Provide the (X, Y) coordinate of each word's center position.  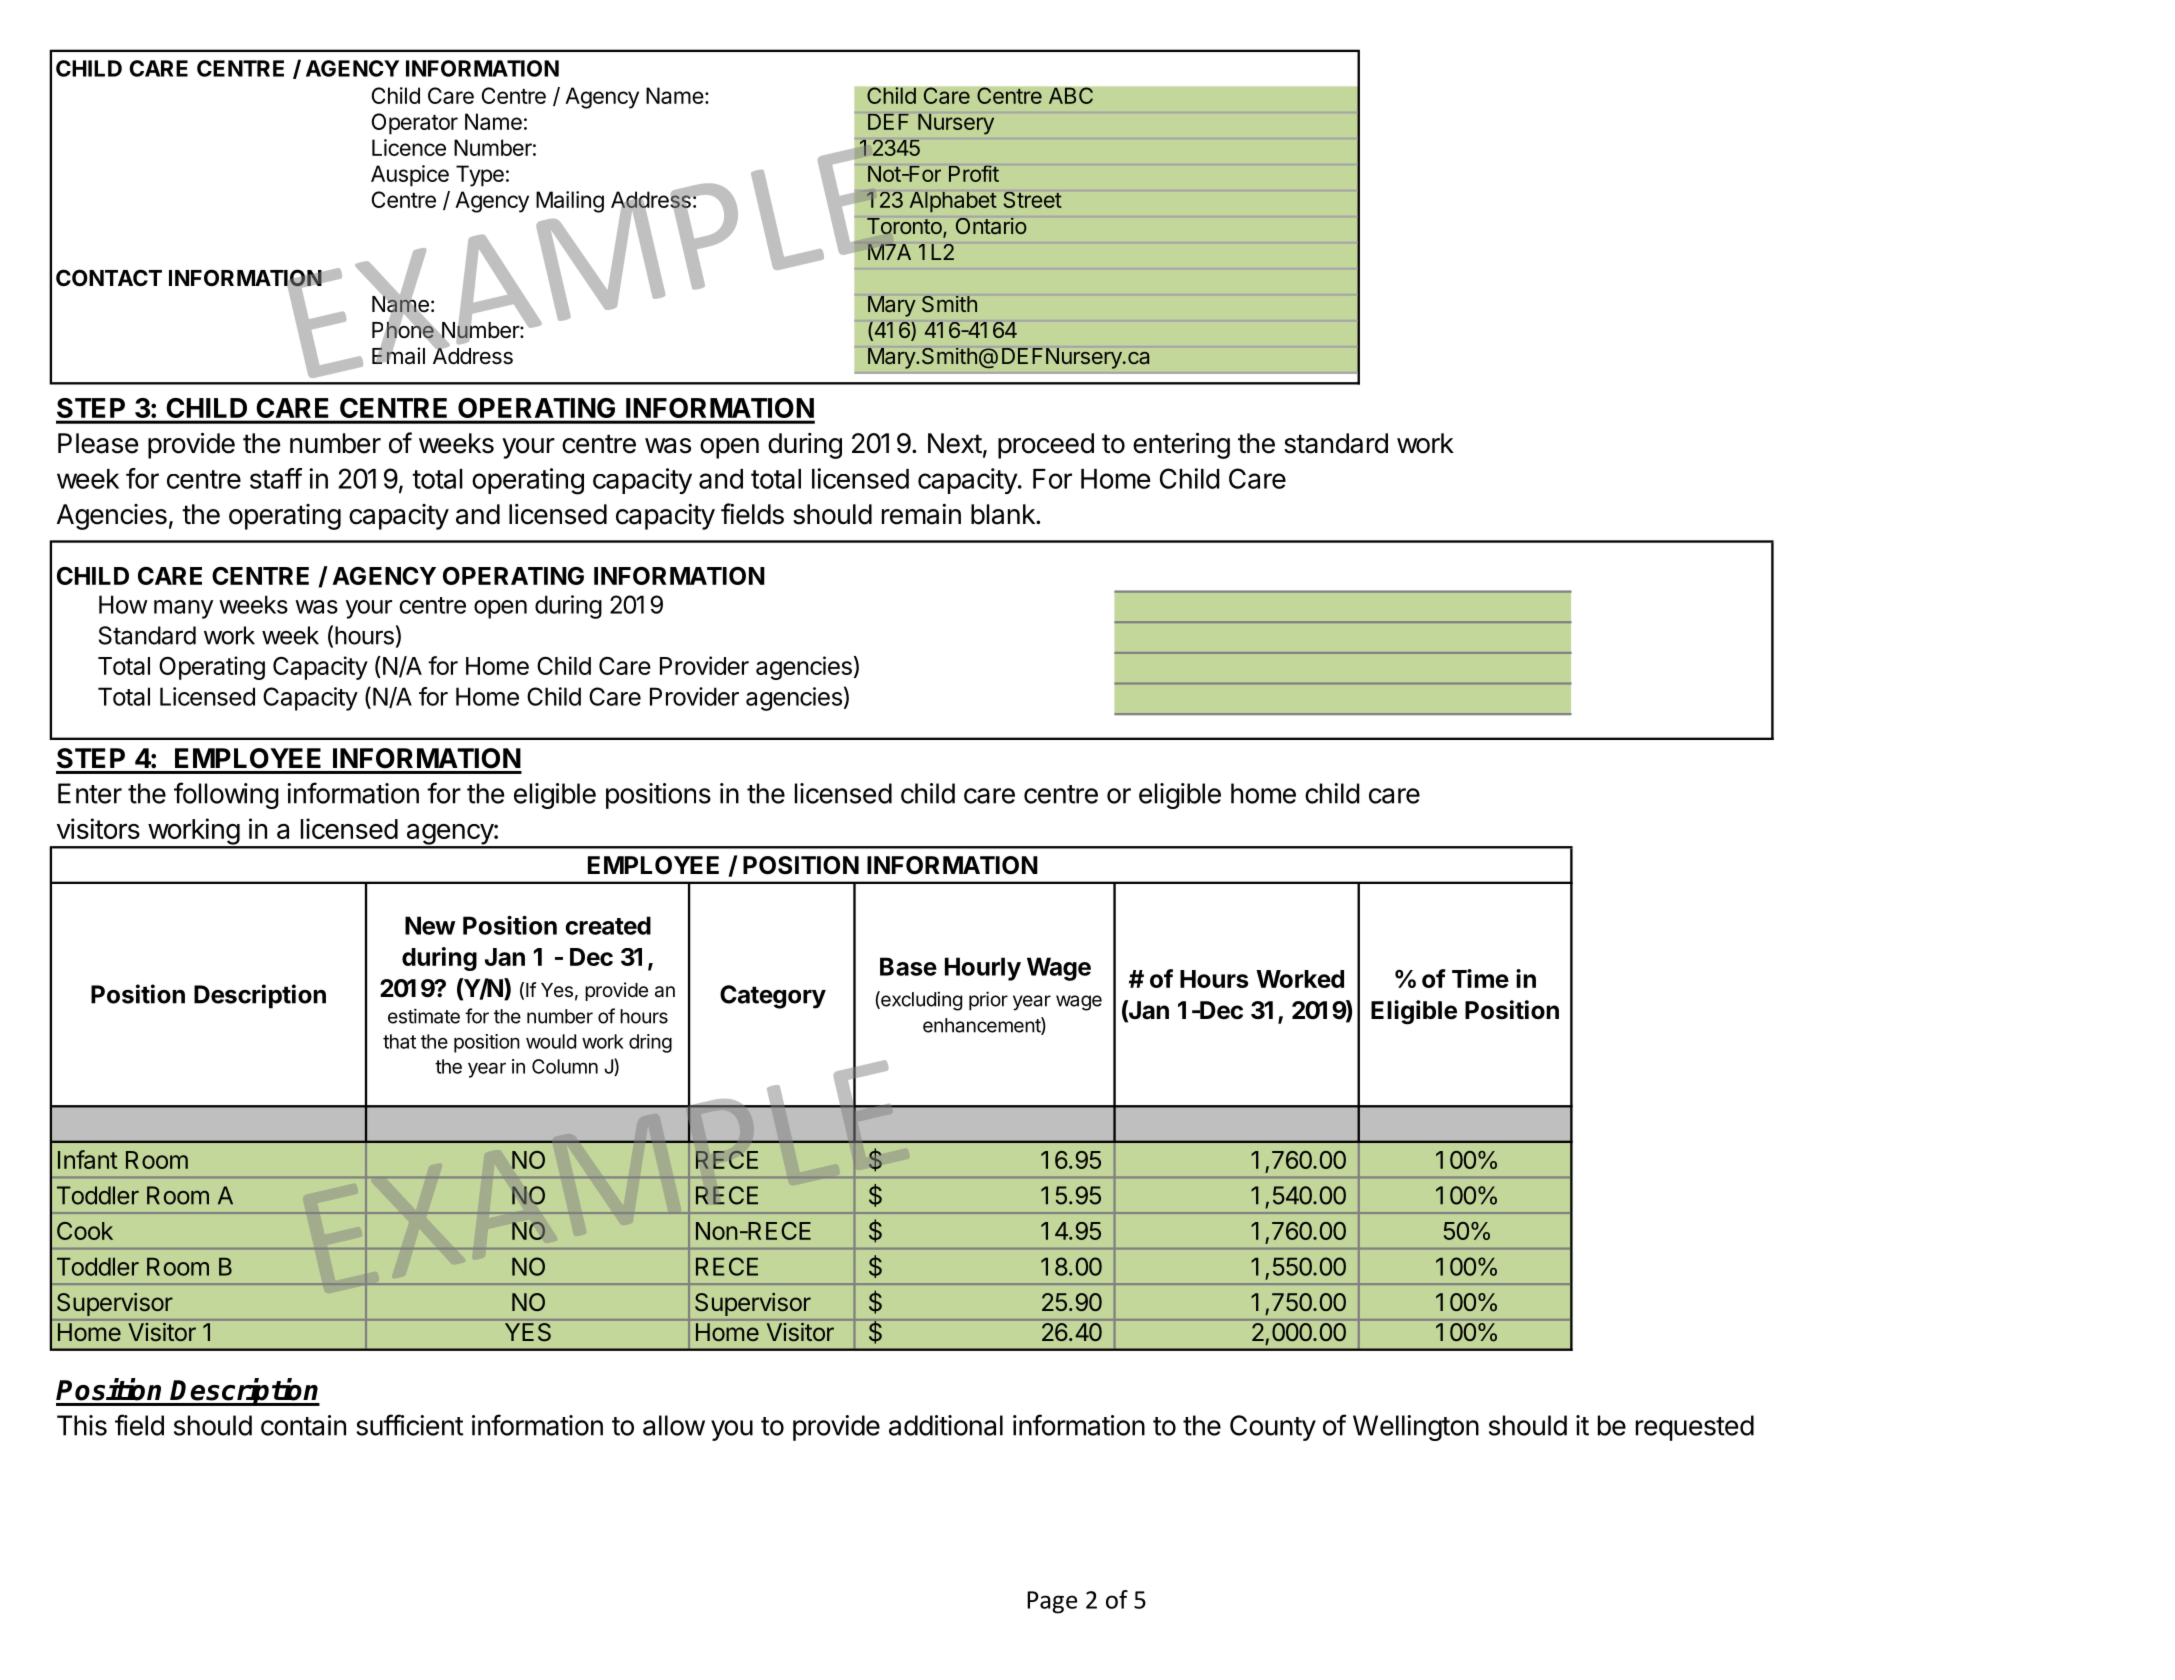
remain (921, 514)
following (226, 795)
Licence (409, 147)
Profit (974, 173)
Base (908, 966)
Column (565, 1066)
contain (303, 1425)
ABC (1071, 95)
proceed (1046, 446)
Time (1480, 978)
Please (98, 443)
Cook (85, 1231)
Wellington (1416, 1428)
